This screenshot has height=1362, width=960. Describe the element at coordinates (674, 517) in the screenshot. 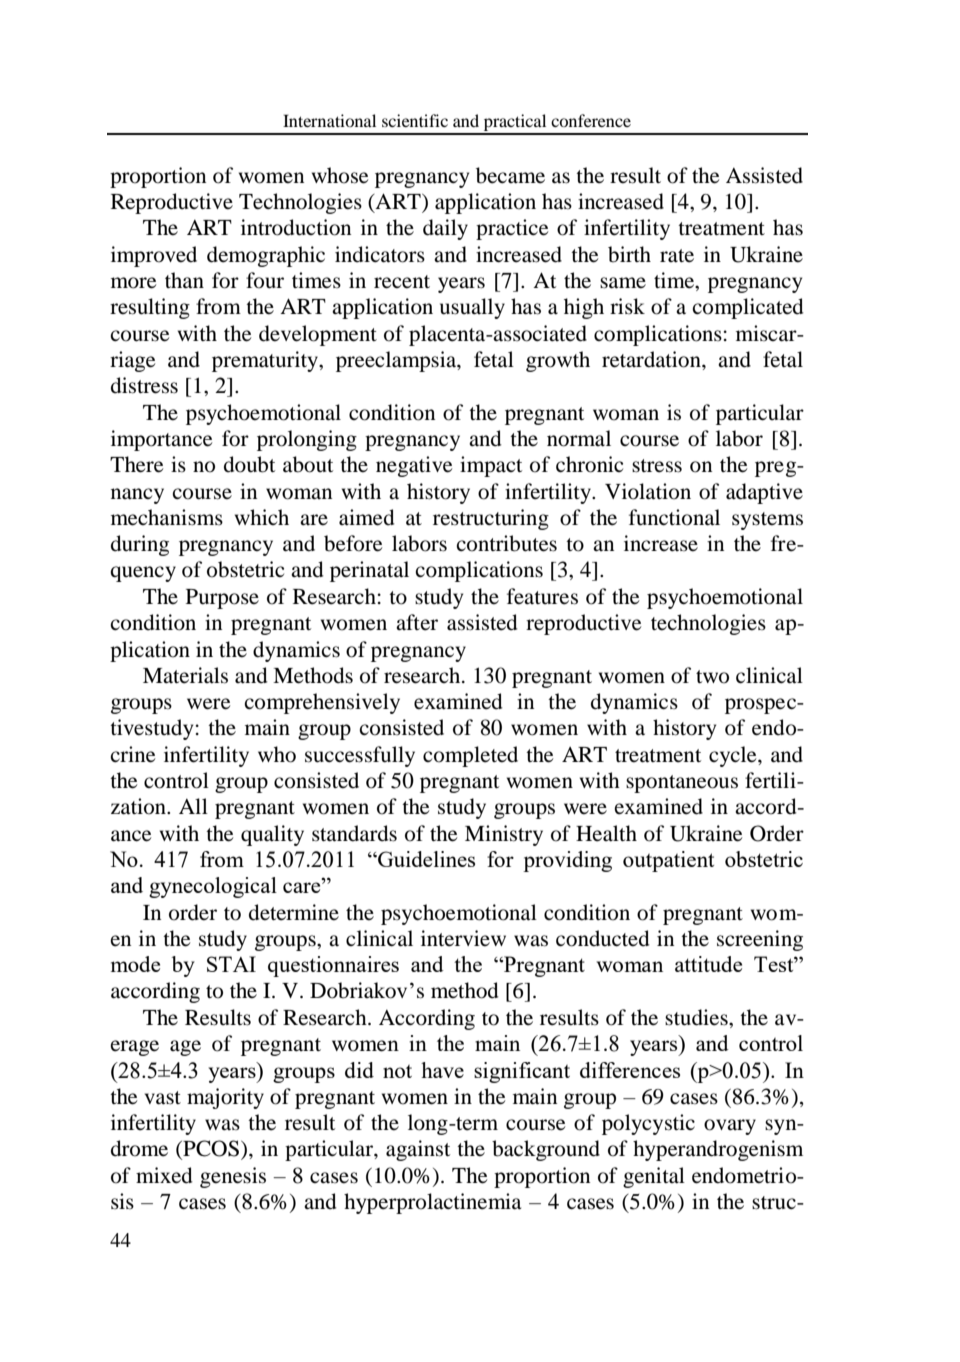

I see `functional` at that location.
